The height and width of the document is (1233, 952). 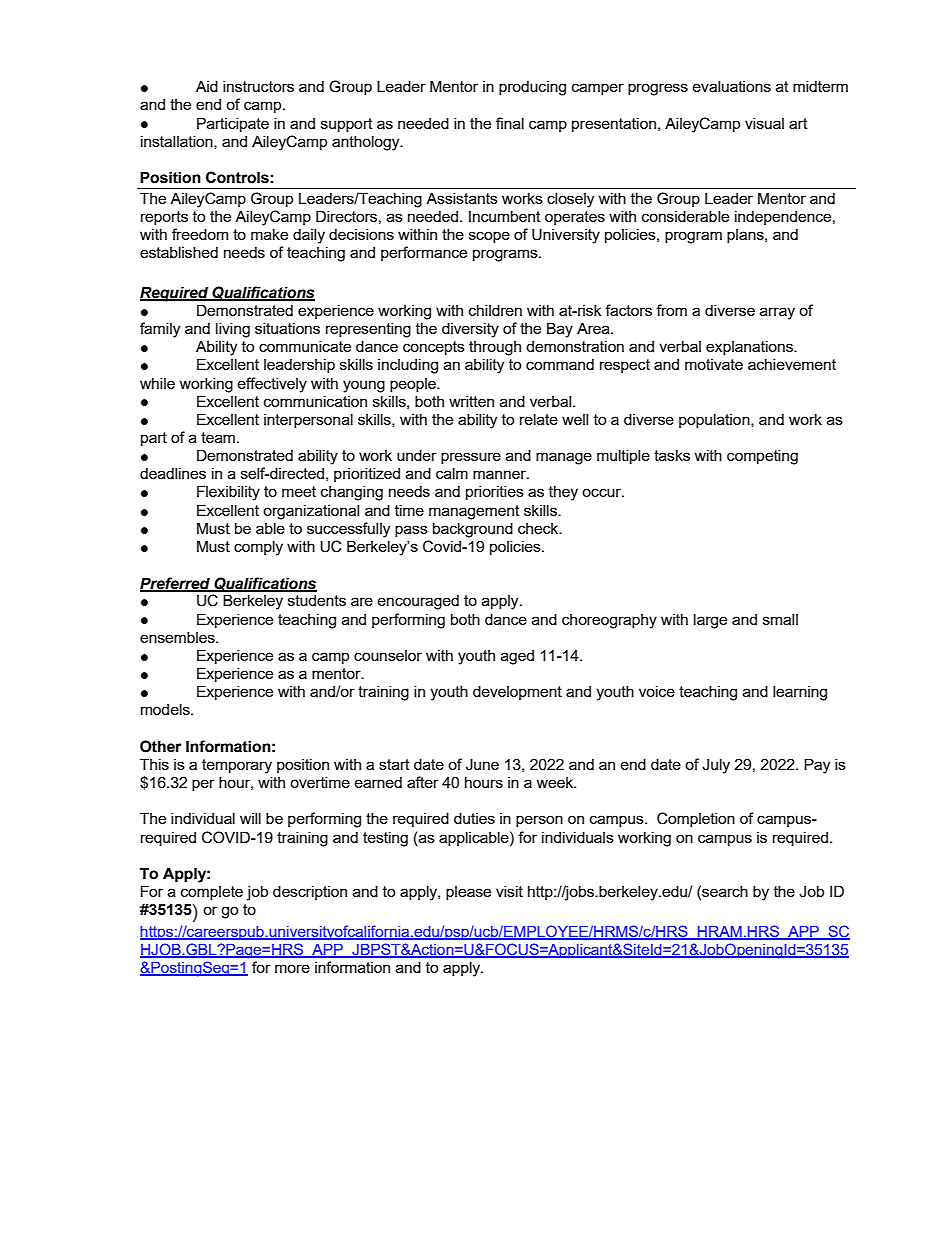 I want to click on more, so click(x=292, y=968).
